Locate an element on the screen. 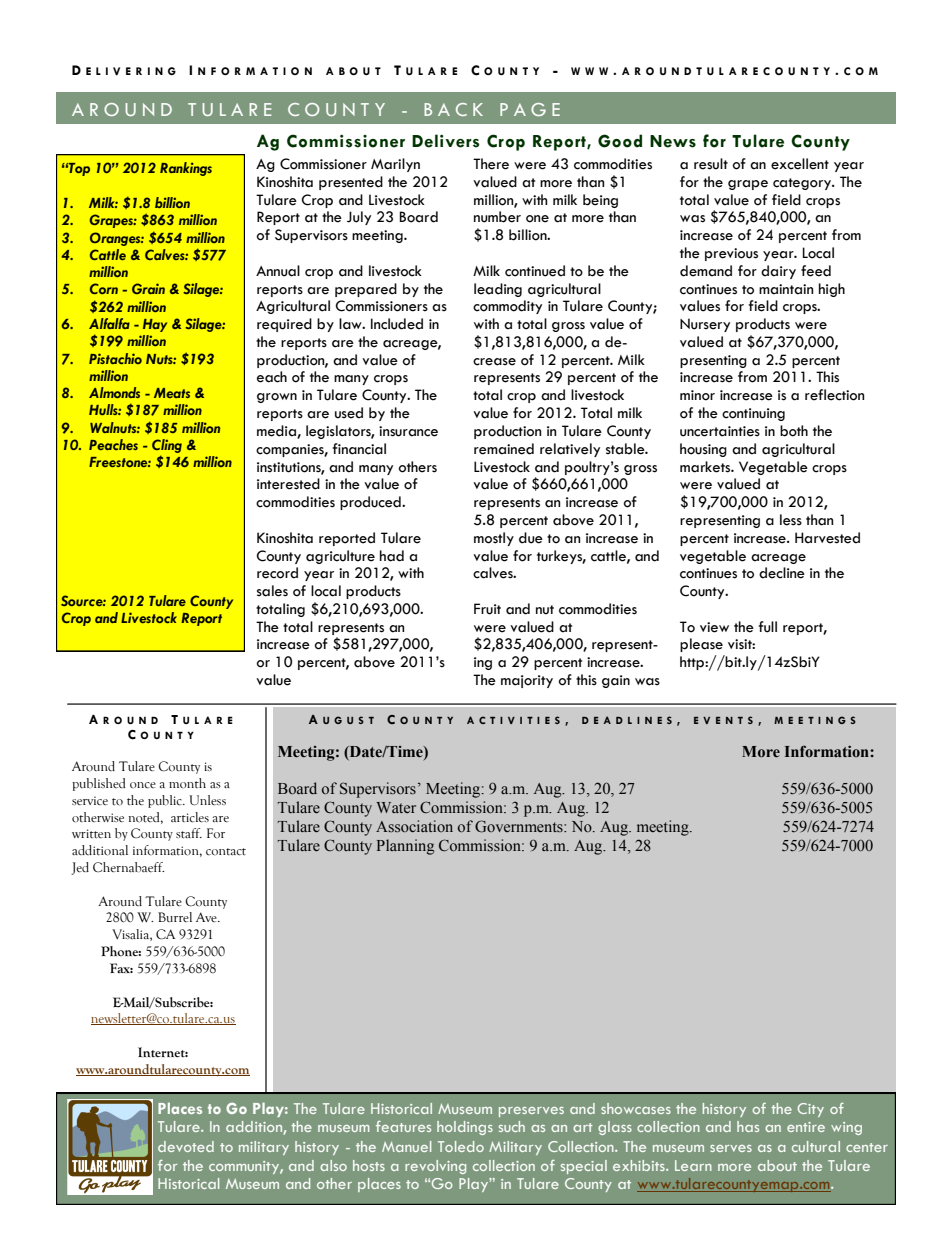  There is located at coordinates (491, 164).
